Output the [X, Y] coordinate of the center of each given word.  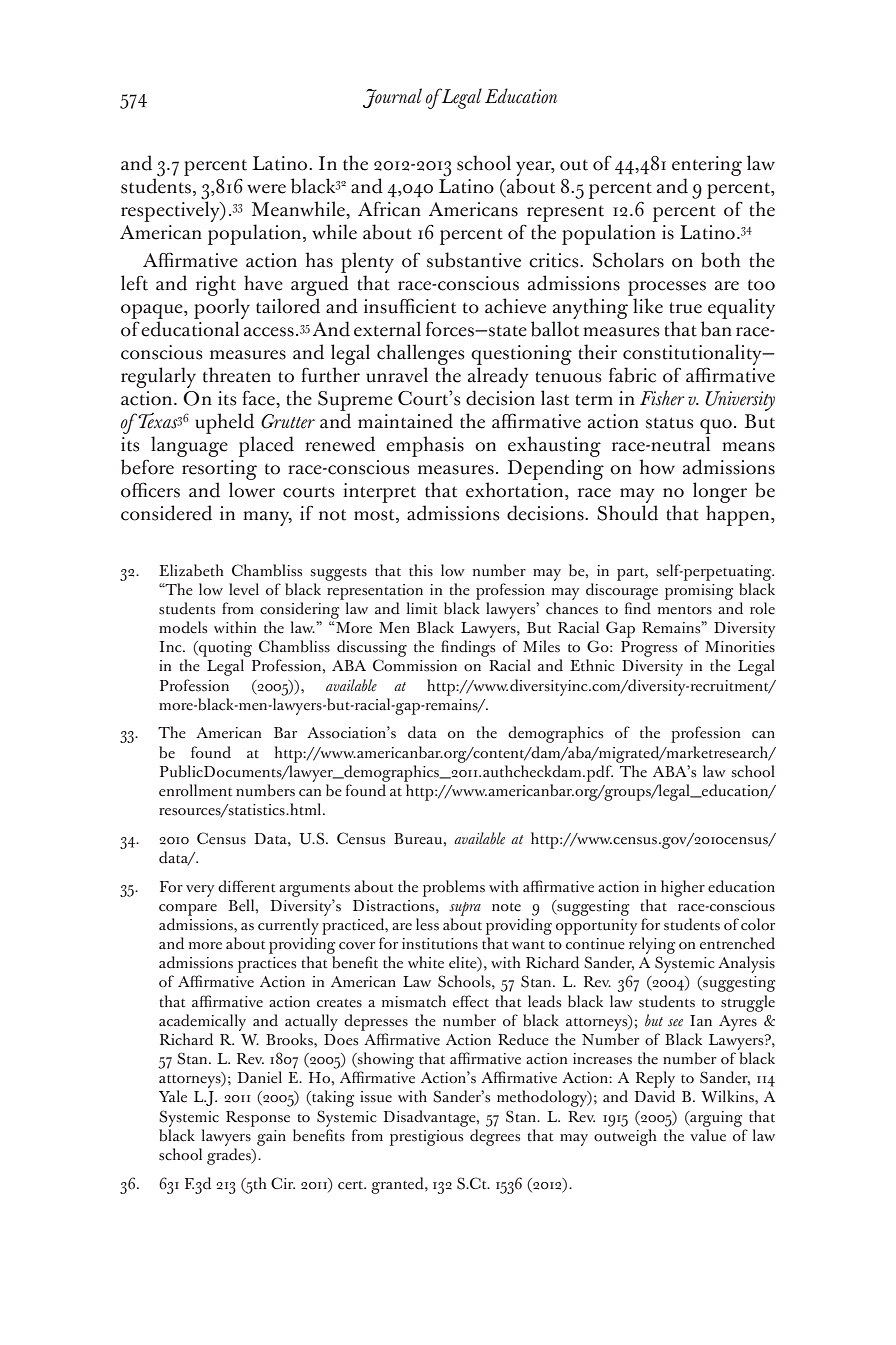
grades [230, 1156]
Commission [415, 665]
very [200, 891]
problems [454, 888]
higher [683, 888]
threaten [237, 375]
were [266, 189]
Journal [392, 98]
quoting [224, 649]
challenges [421, 356]
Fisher [662, 398]
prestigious [426, 1138]
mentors [685, 610]
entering [707, 166]
